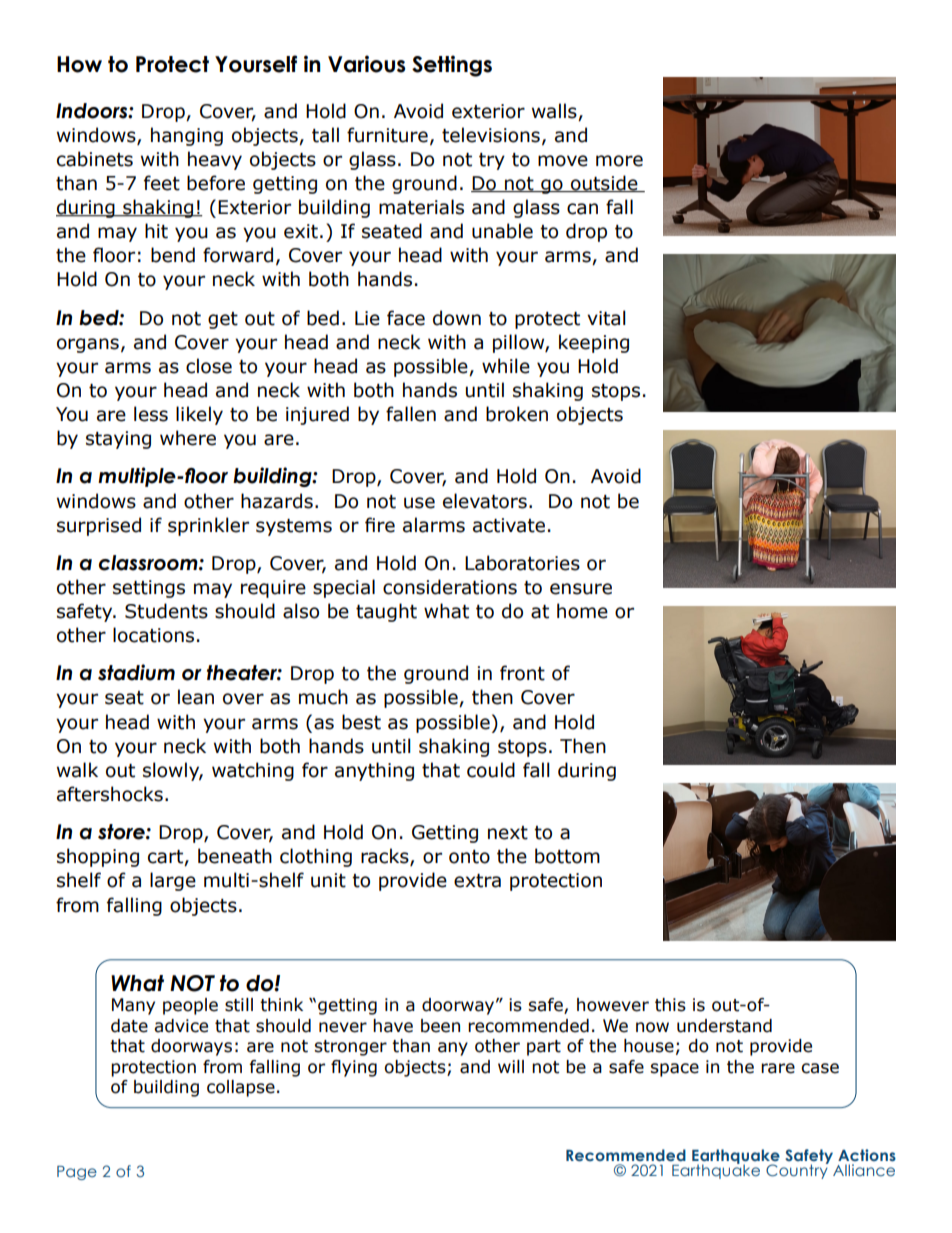  I want to click on aftershocks, so click(110, 794).
